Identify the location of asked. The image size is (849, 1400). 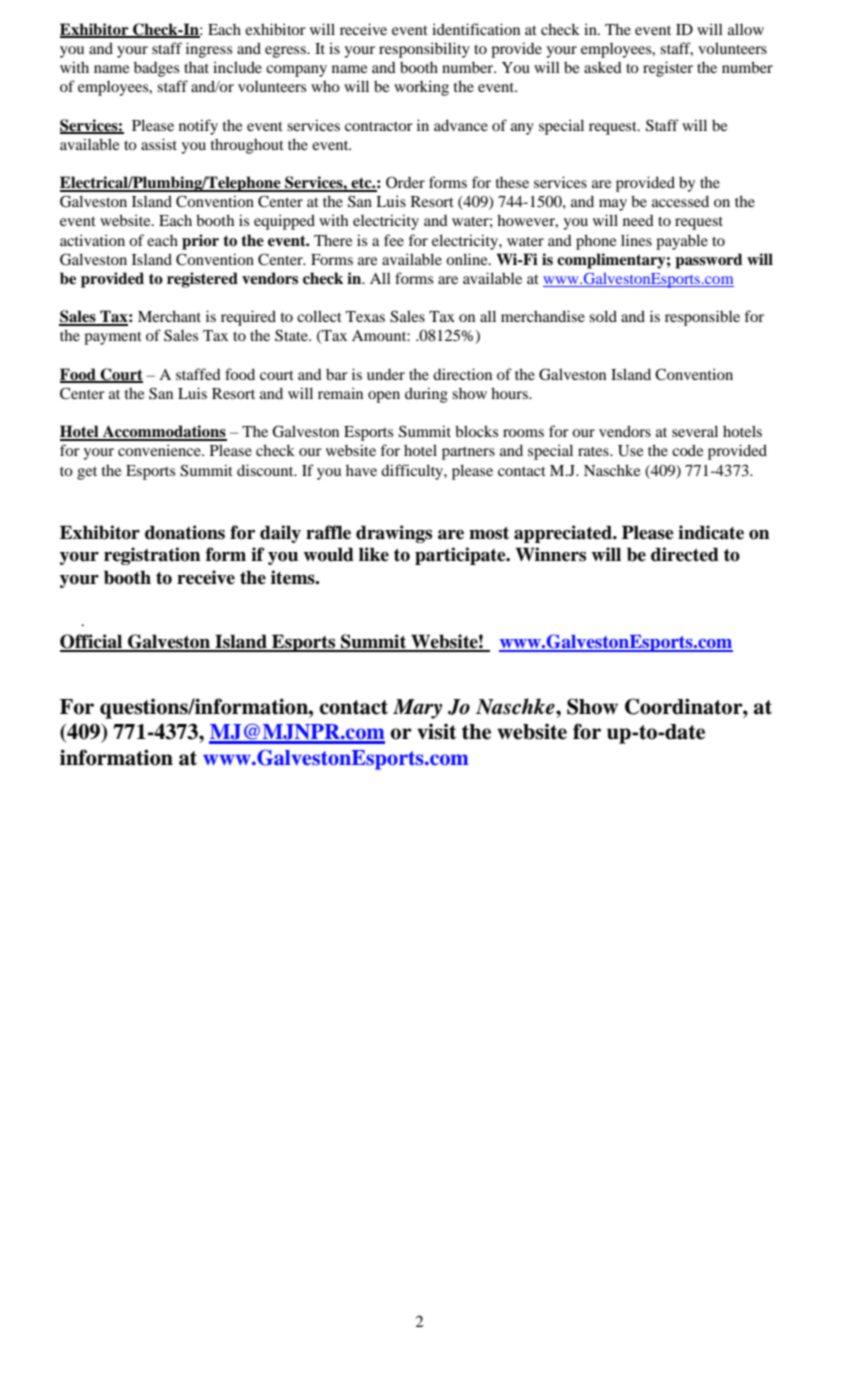
(603, 67).
